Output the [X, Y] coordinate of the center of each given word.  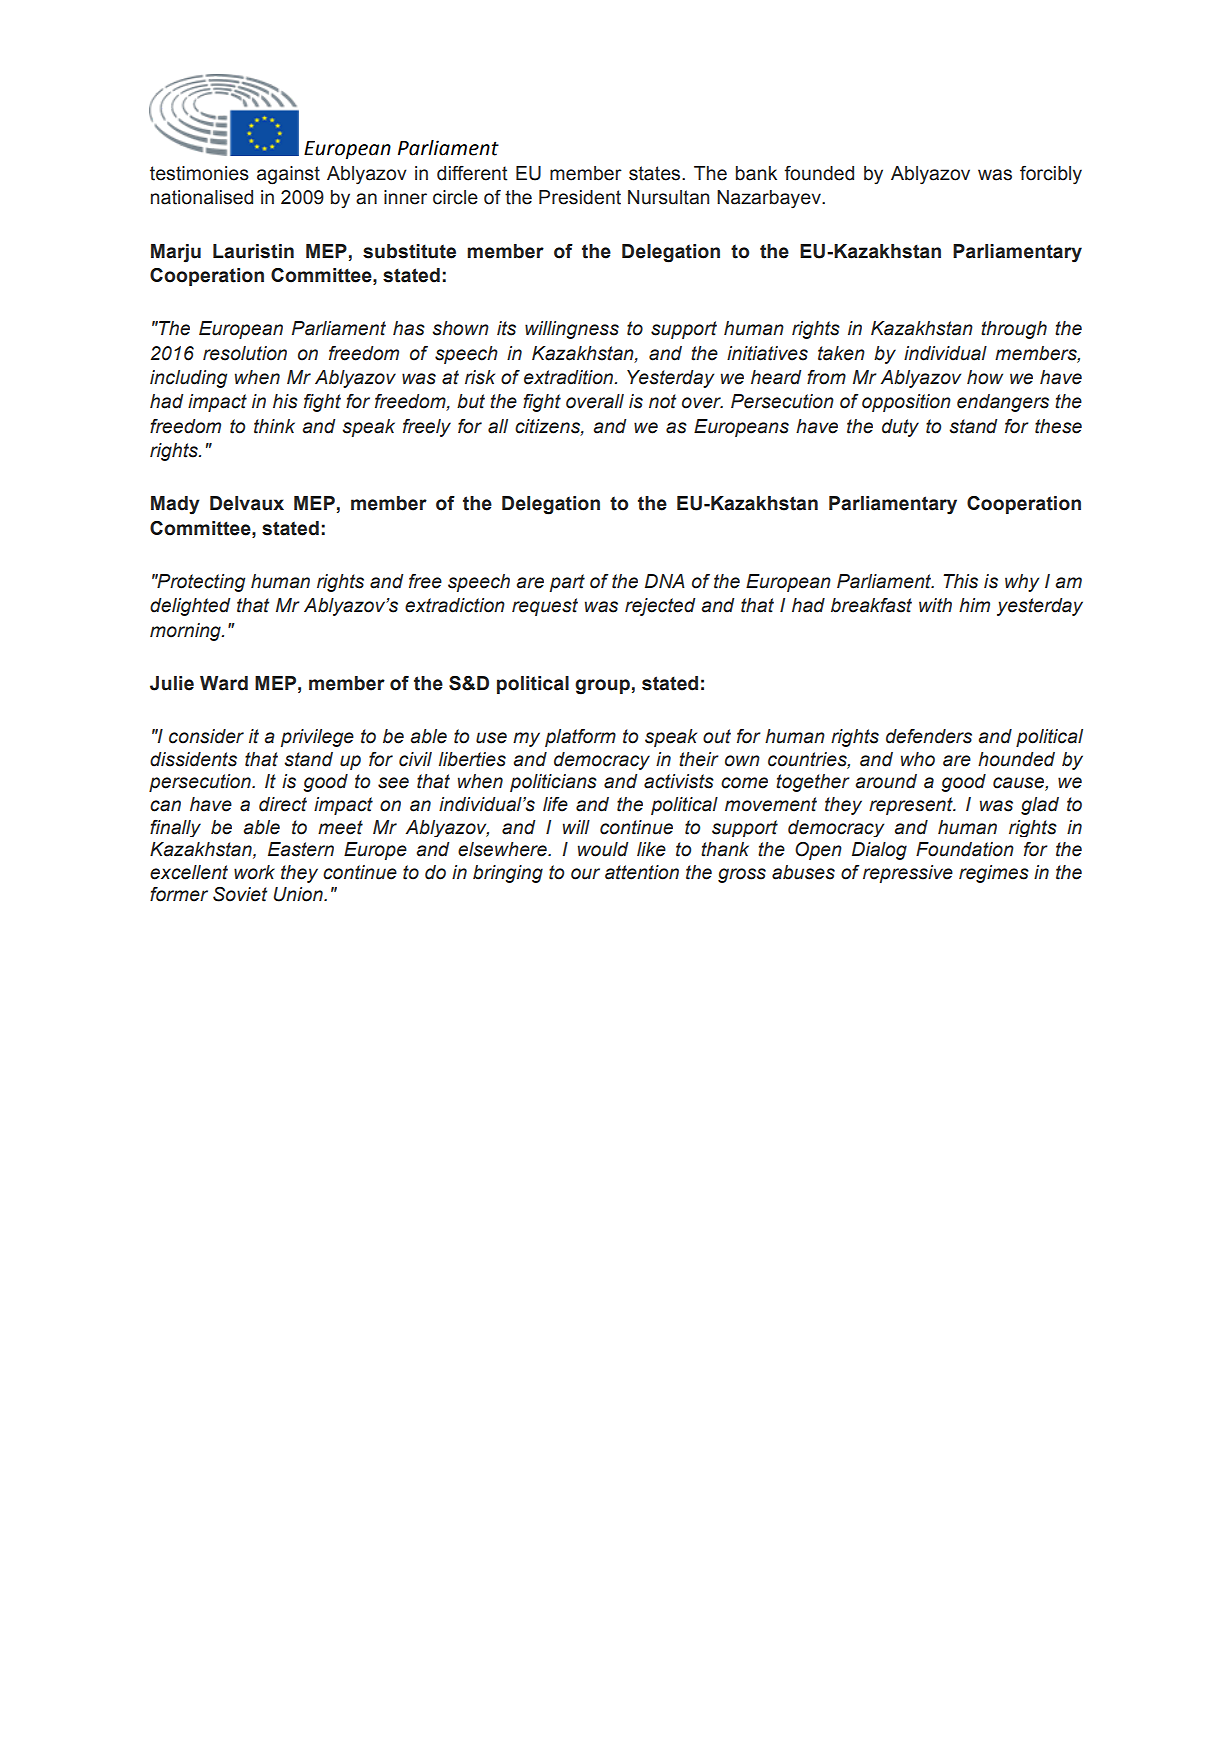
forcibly [1051, 175]
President [580, 197]
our [585, 874]
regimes [994, 874]
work [254, 872]
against [288, 175]
